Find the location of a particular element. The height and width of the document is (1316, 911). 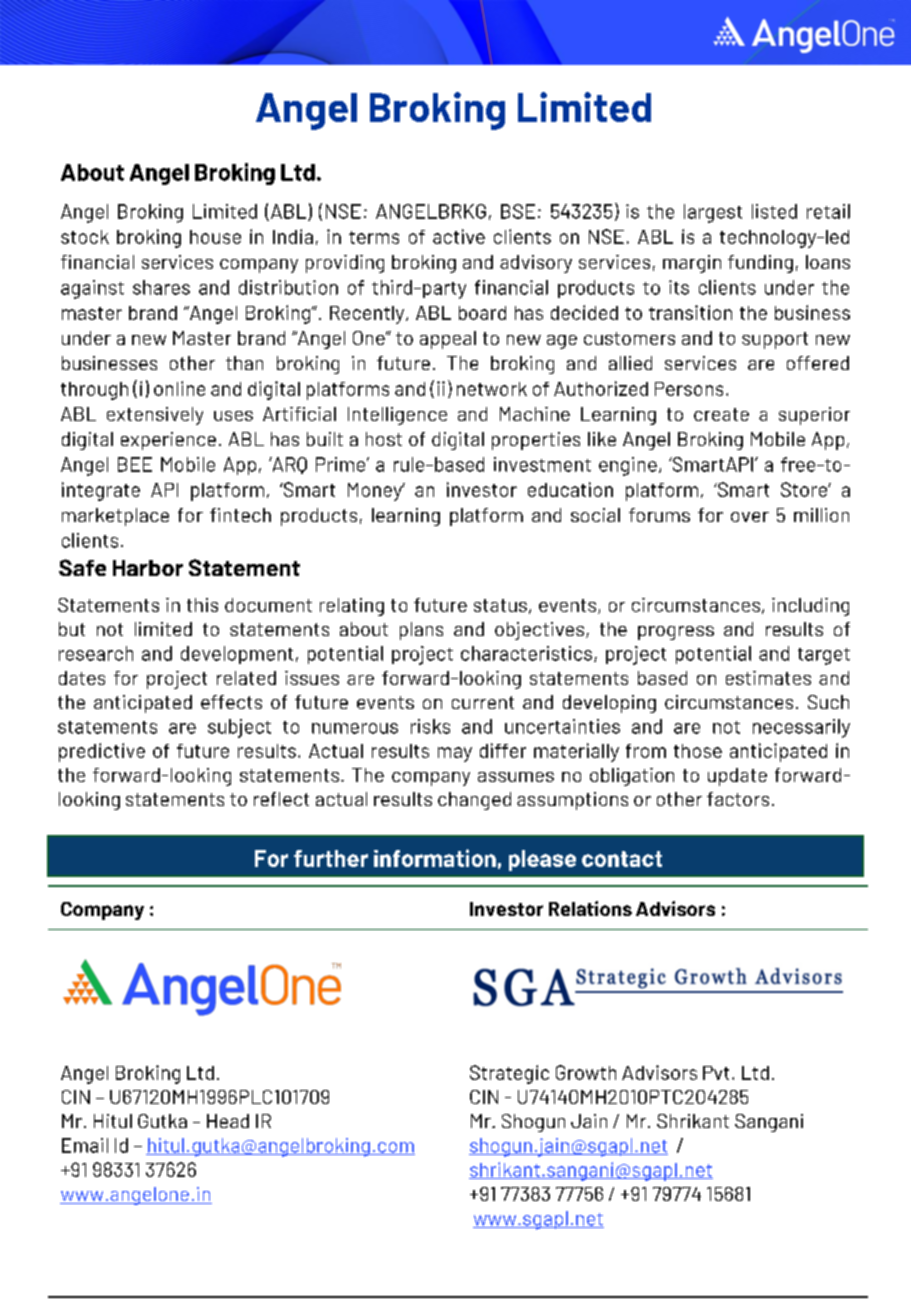

Head is located at coordinates (228, 1121).
